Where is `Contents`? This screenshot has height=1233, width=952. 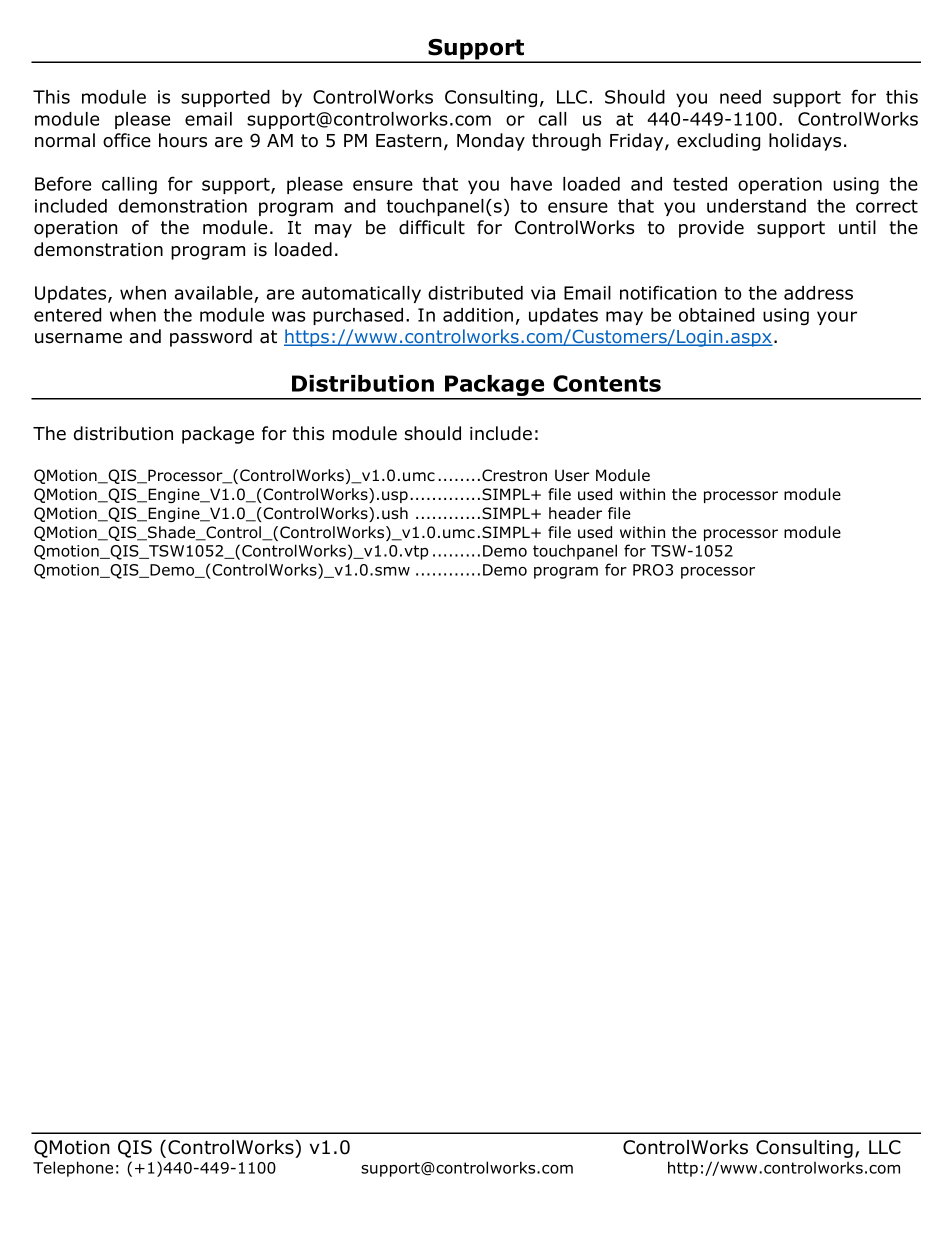 Contents is located at coordinates (607, 383).
